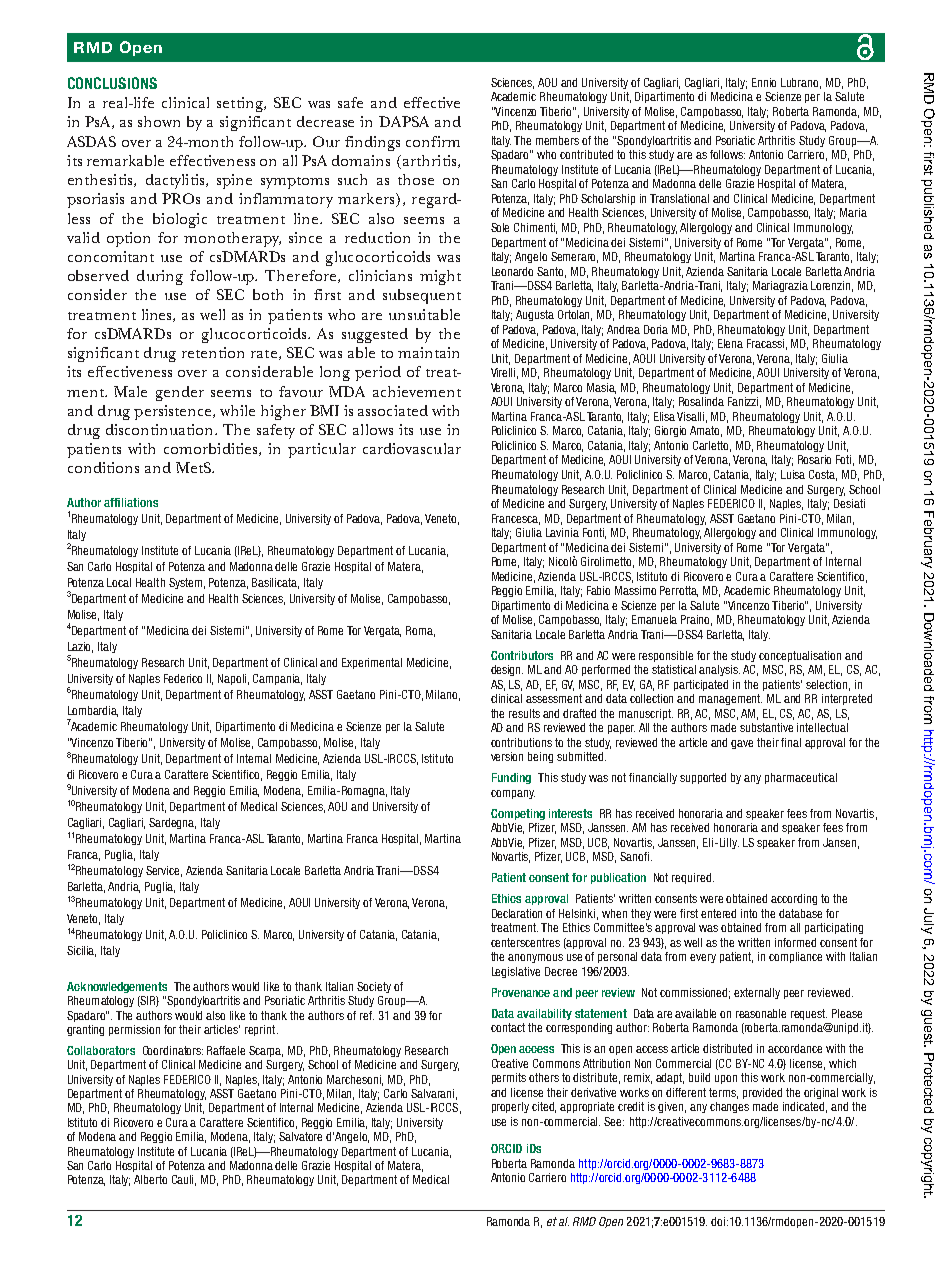 Image resolution: width=952 pixels, height=1270 pixels. What do you see at coordinates (150, 1179) in the image?
I see `Alberto` at bounding box center [150, 1179].
